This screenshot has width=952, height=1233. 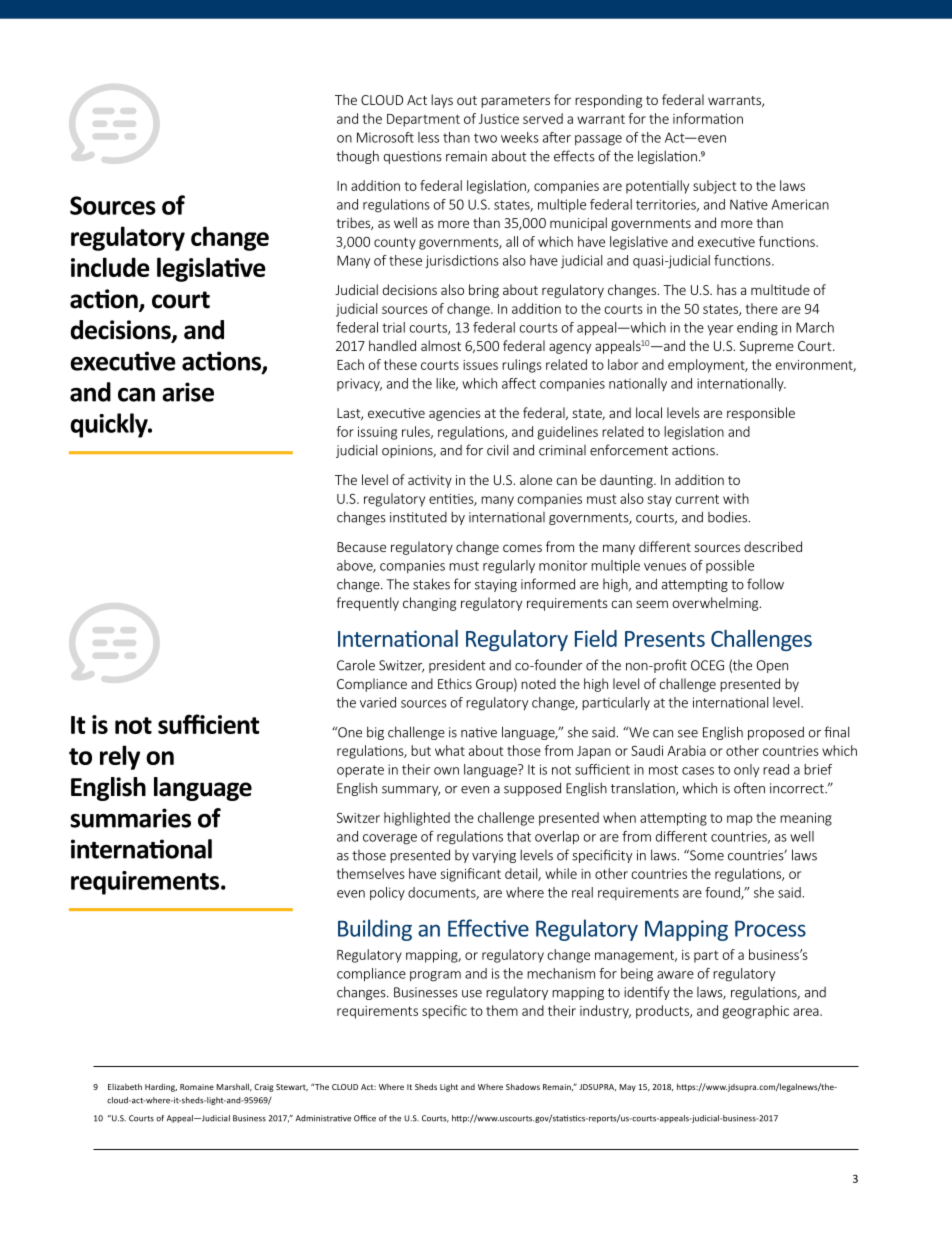 What do you see at coordinates (767, 347) in the screenshot?
I see `Supreme` at bounding box center [767, 347].
